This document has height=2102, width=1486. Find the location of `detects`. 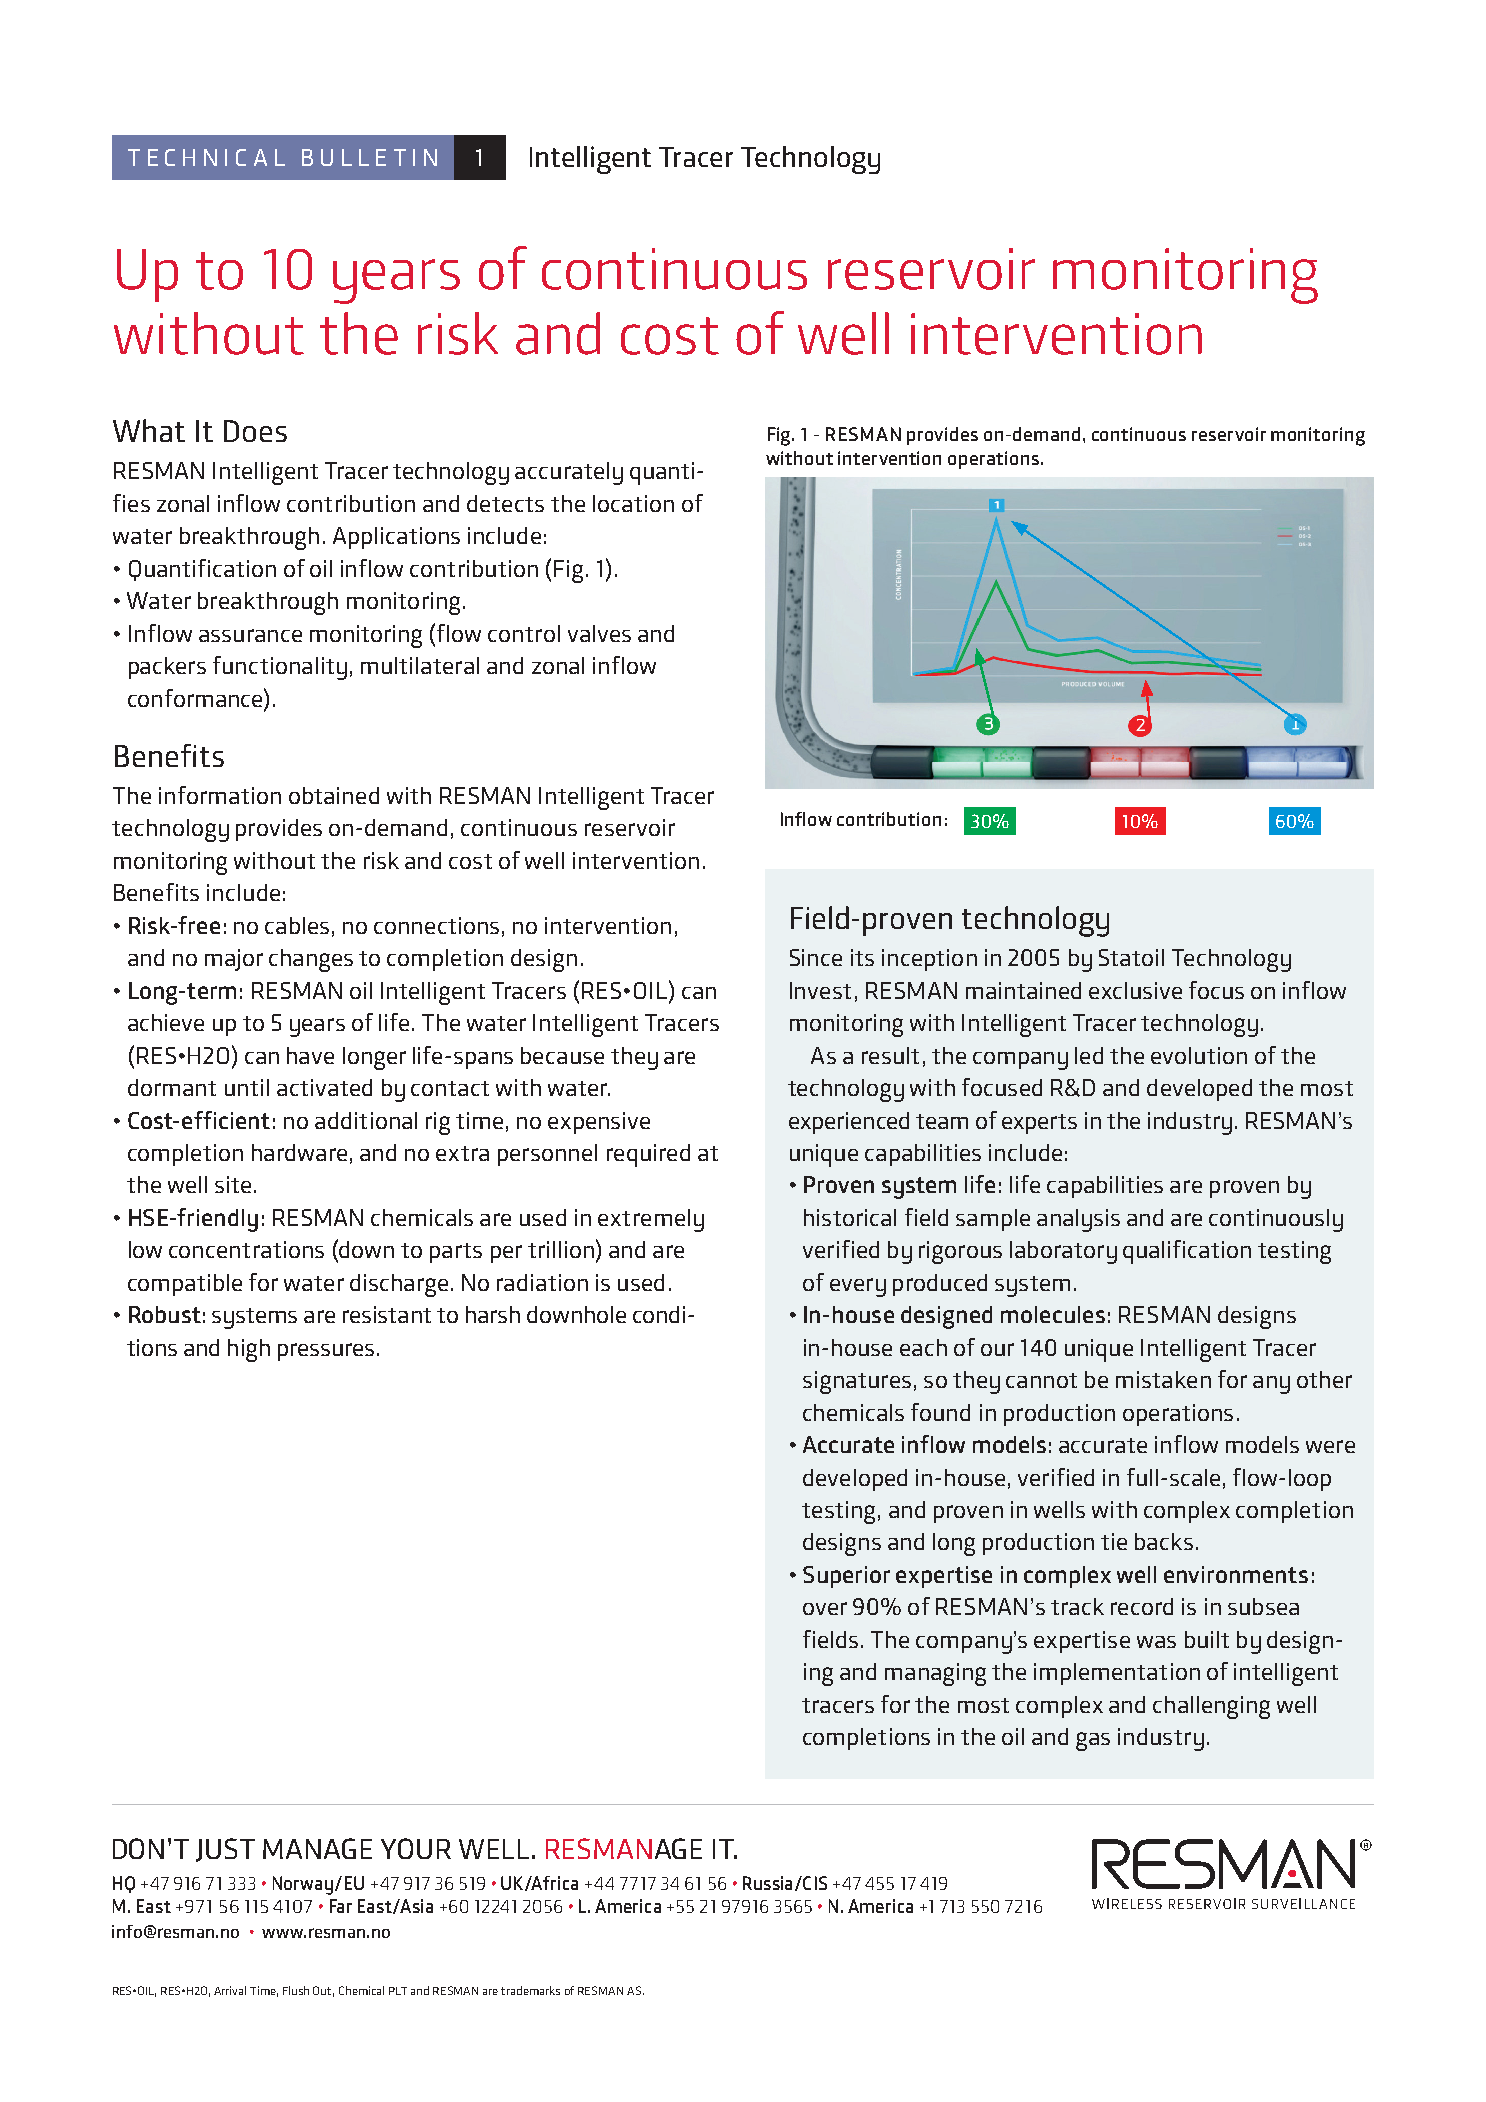

detects is located at coordinates (505, 503).
